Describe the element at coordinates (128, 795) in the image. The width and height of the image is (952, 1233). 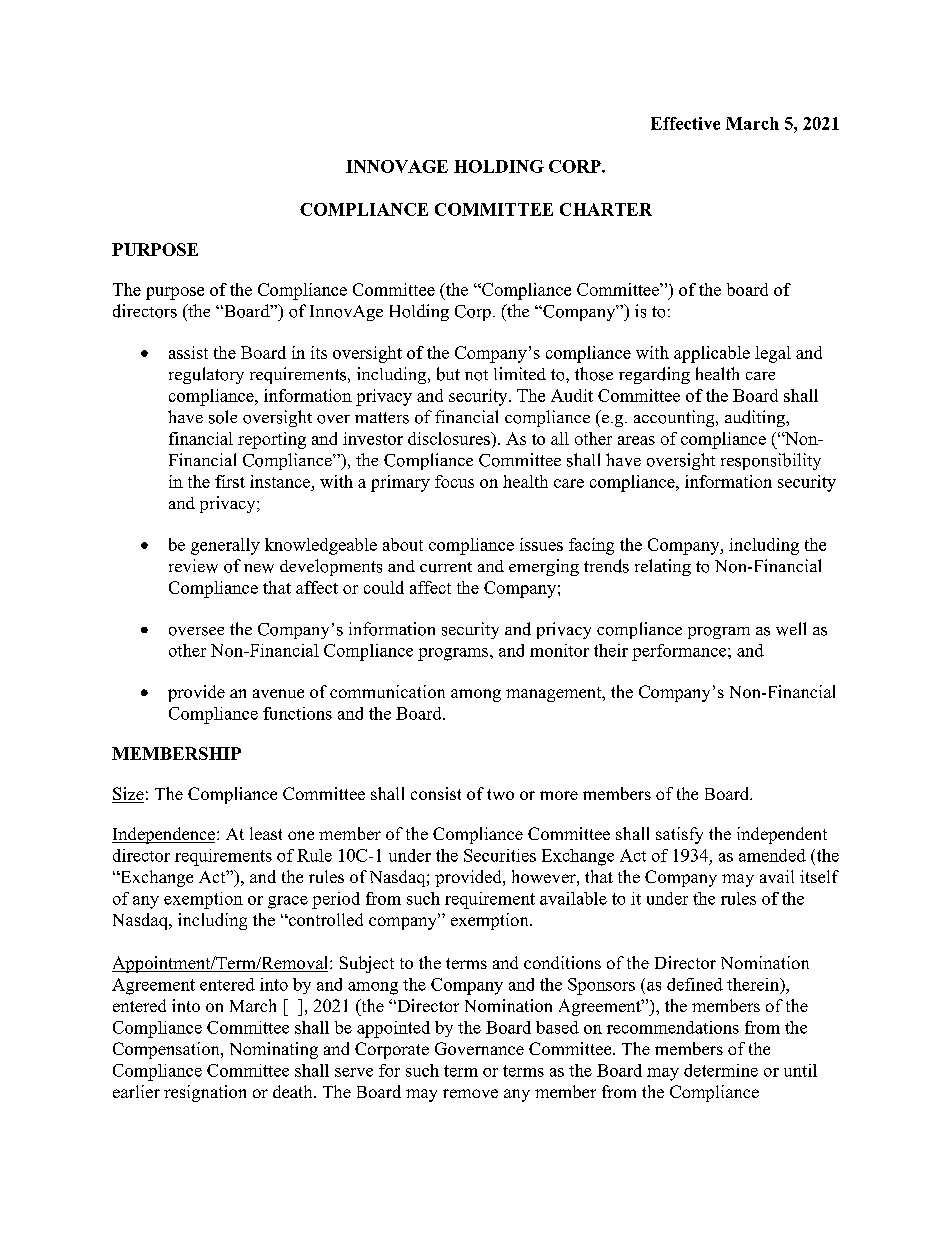
I see `Size` at that location.
